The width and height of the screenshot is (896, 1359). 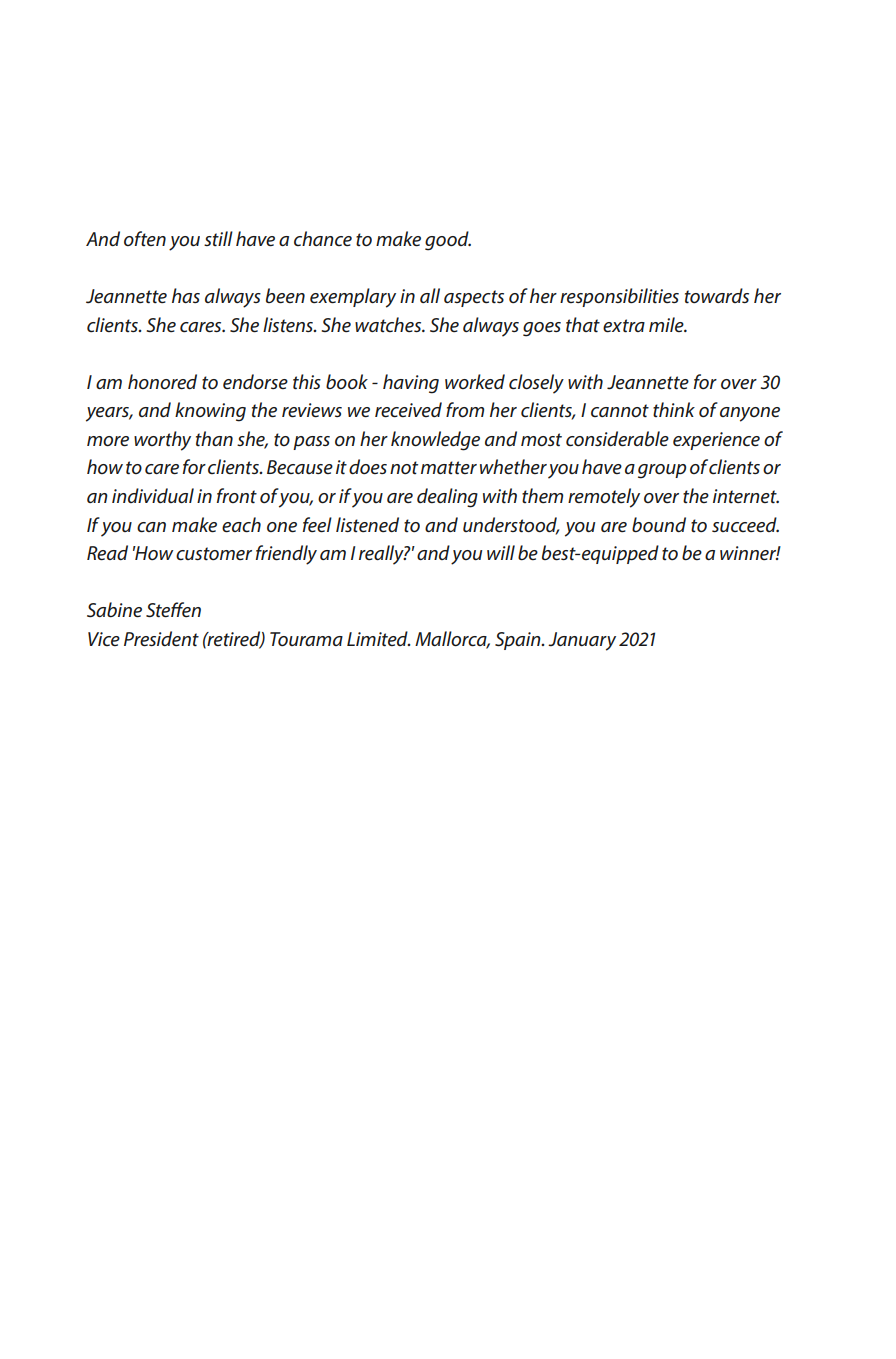 I want to click on experience, so click(x=716, y=441).
